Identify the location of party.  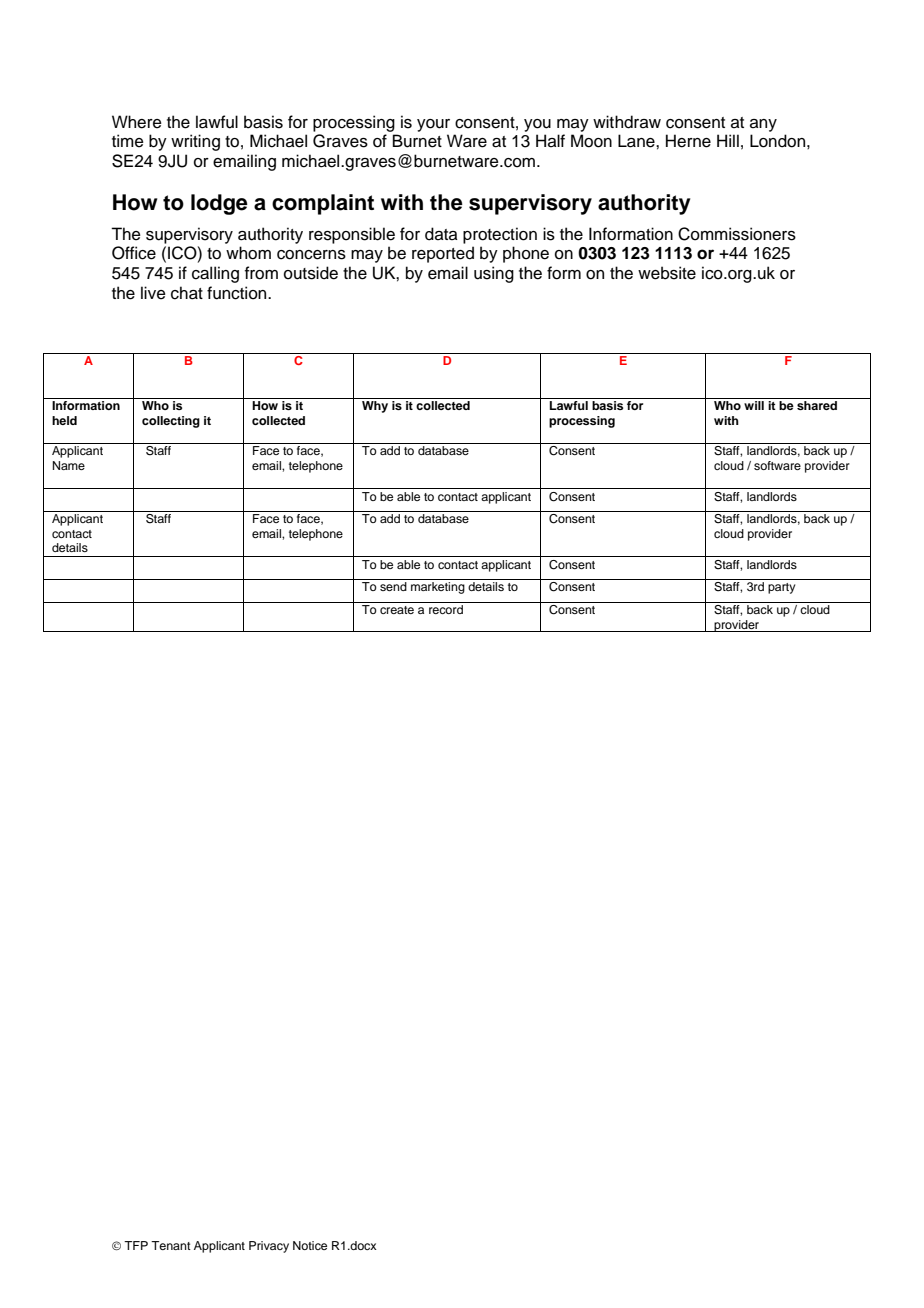
(781, 588).
